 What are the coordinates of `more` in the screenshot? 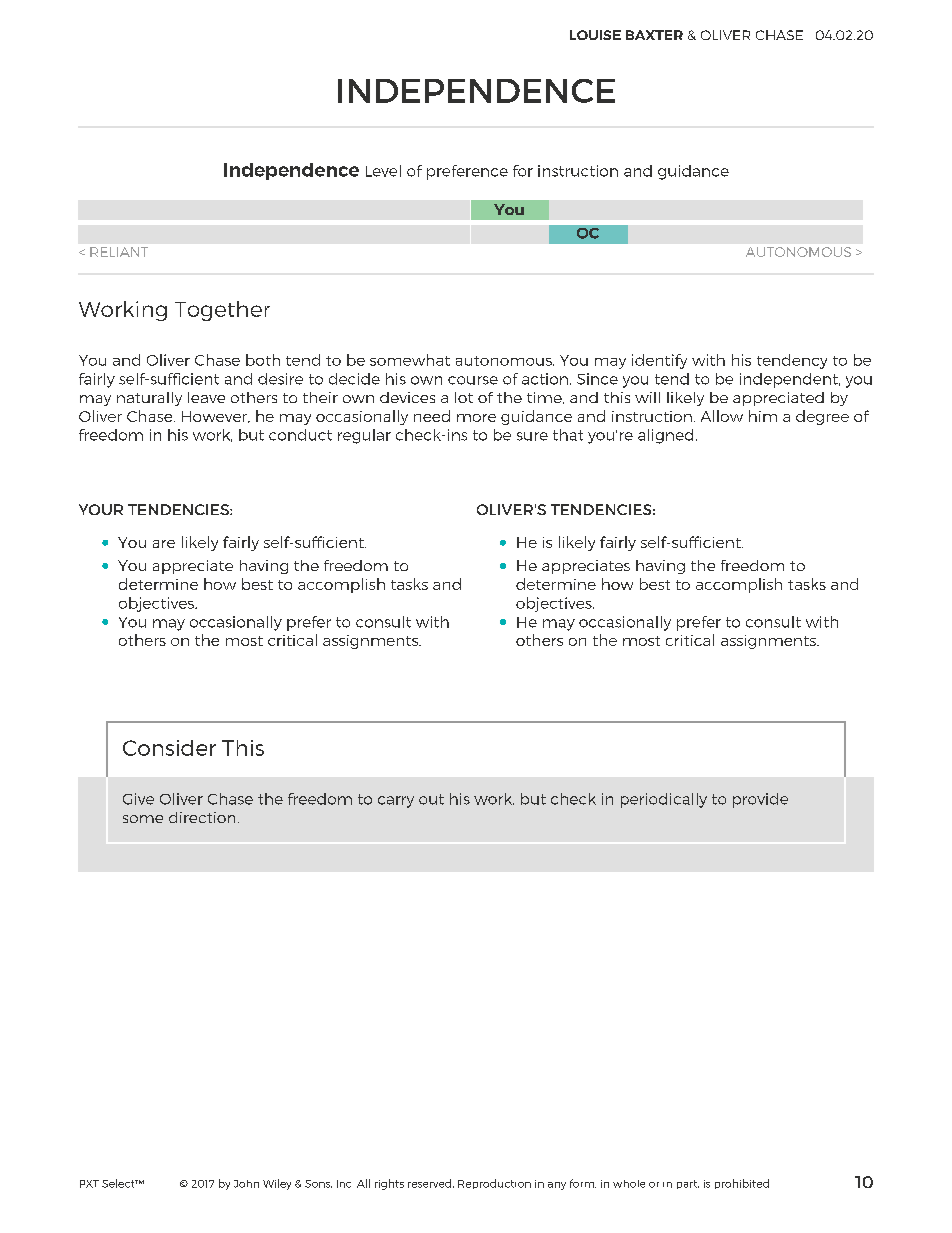 It's located at (476, 418).
